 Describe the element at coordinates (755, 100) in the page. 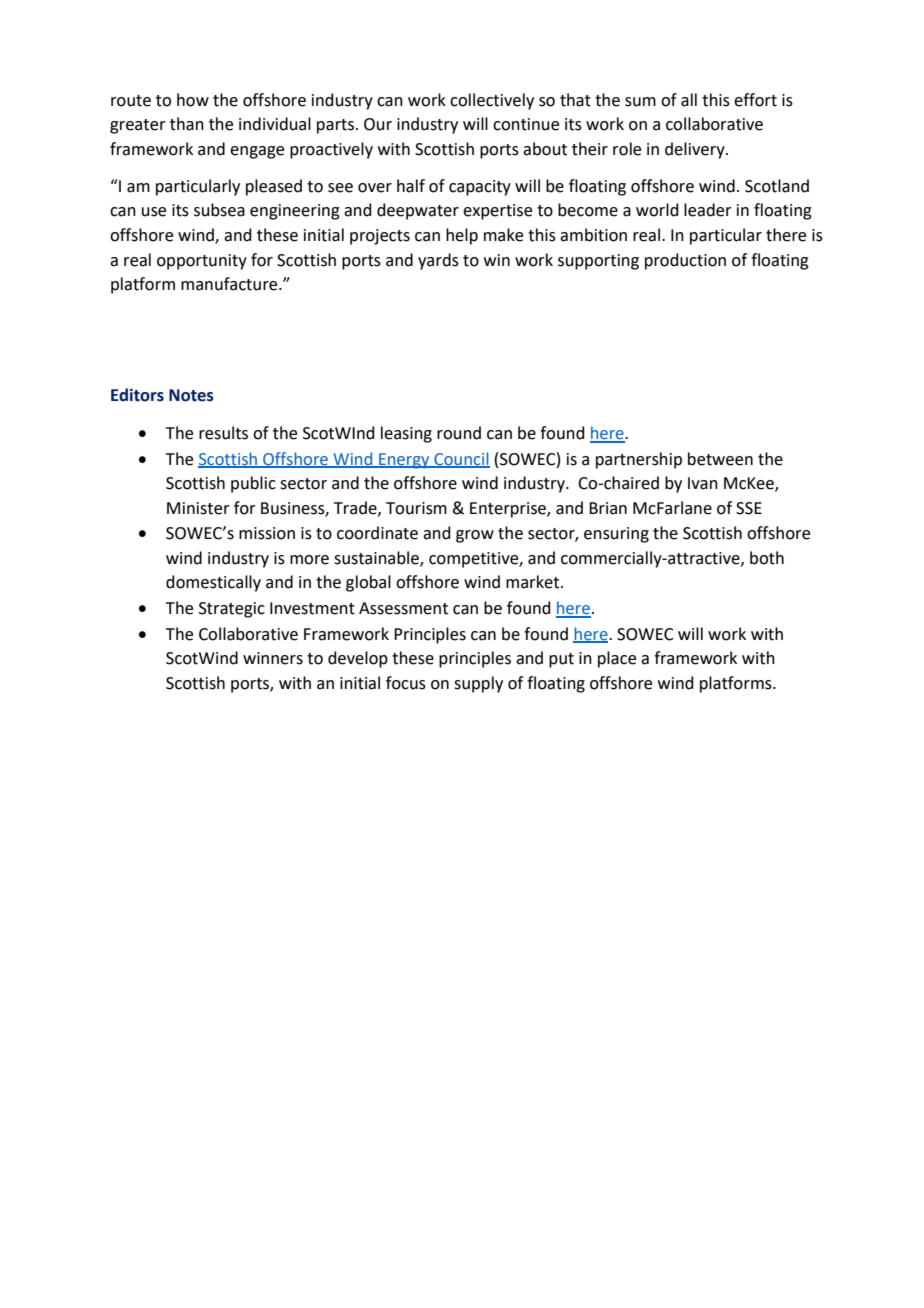

I see `effort` at that location.
